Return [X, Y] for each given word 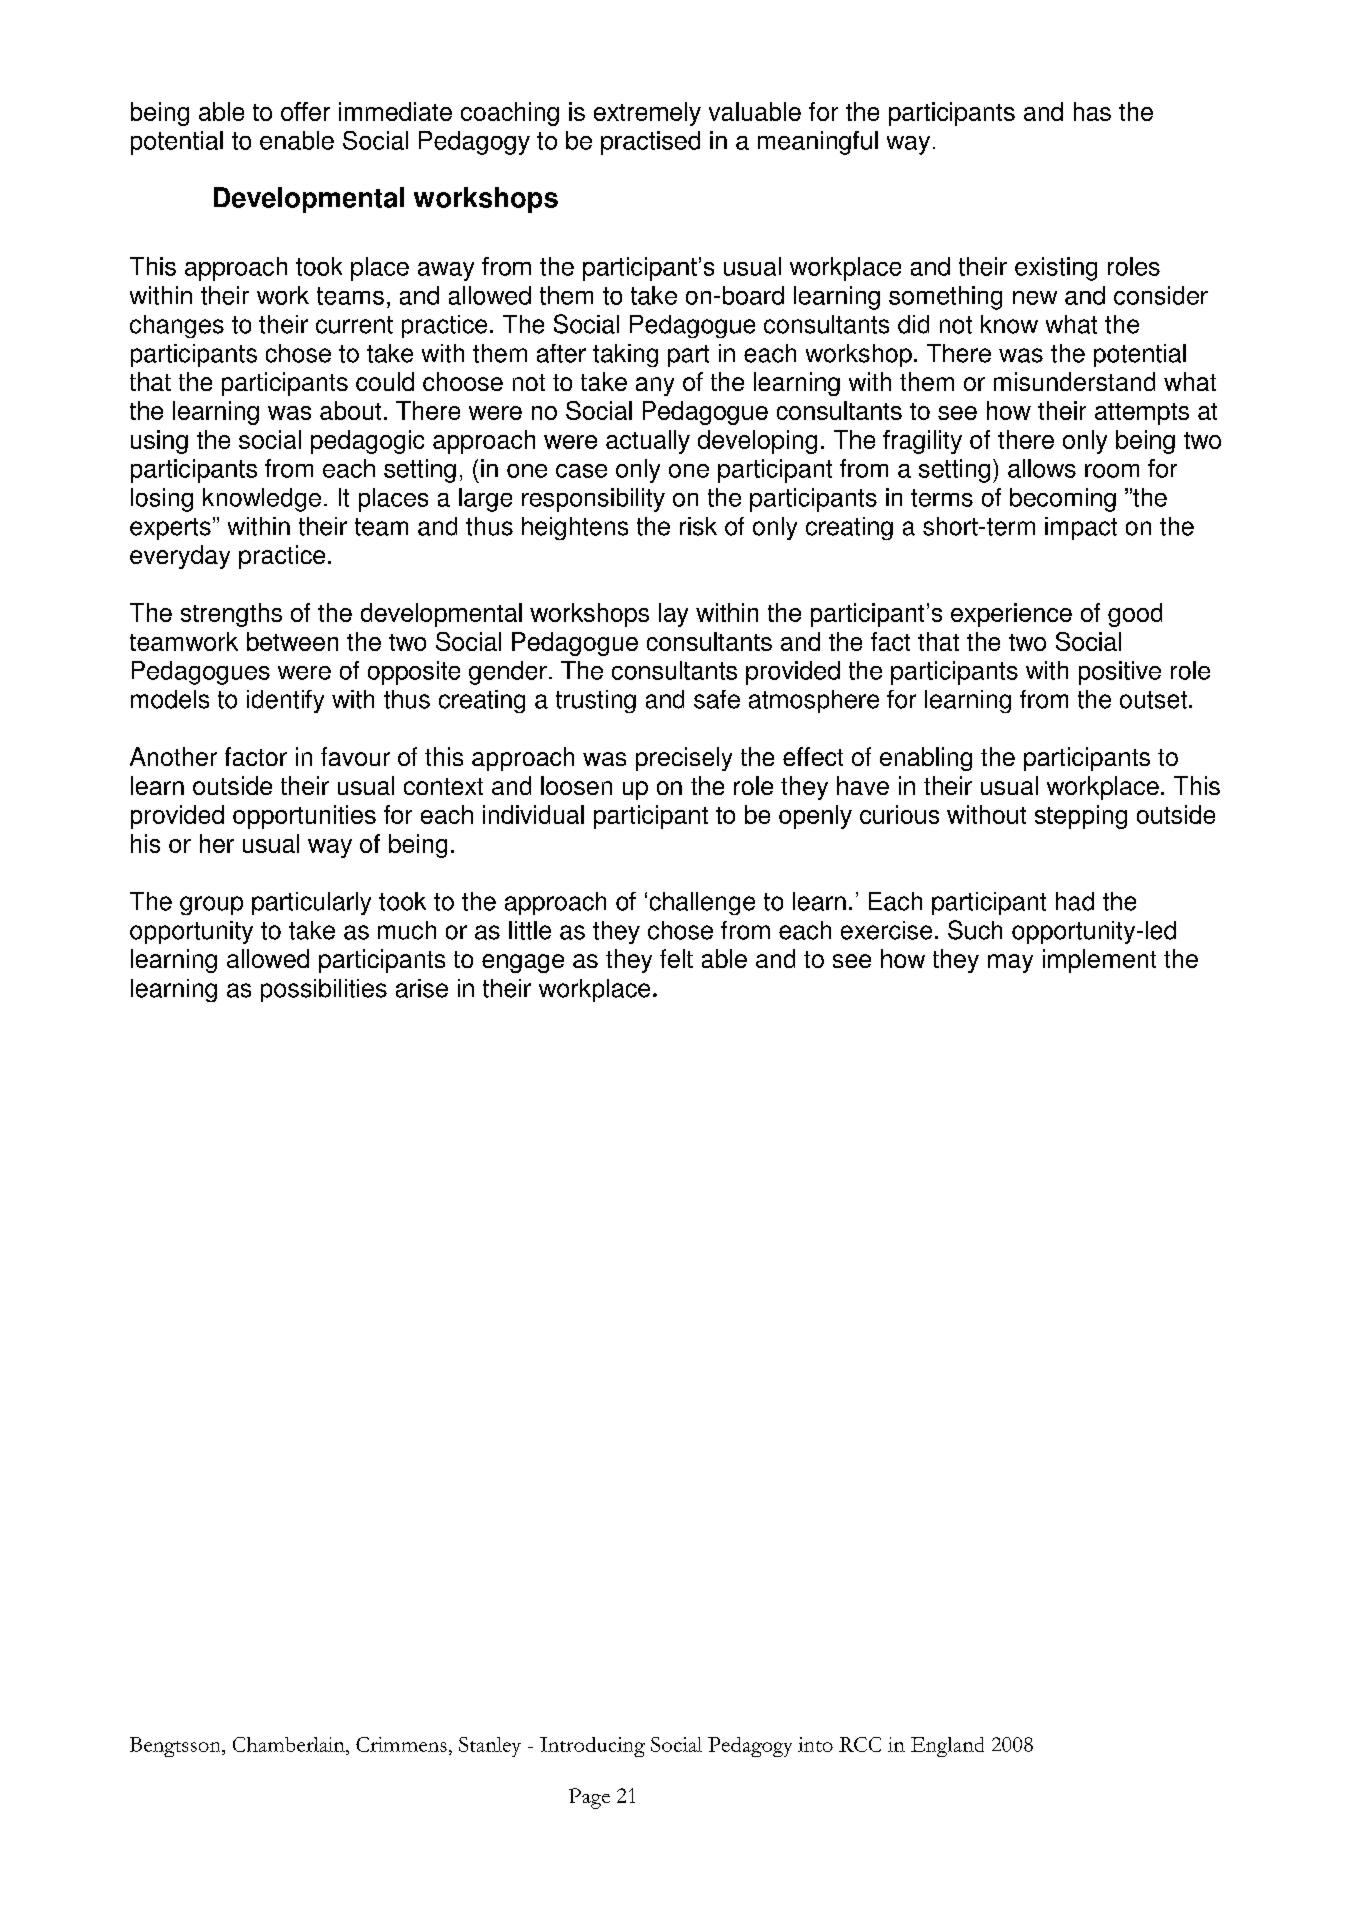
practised [650, 143]
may [1010, 963]
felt [676, 958]
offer [305, 111]
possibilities [324, 990]
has [1092, 111]
